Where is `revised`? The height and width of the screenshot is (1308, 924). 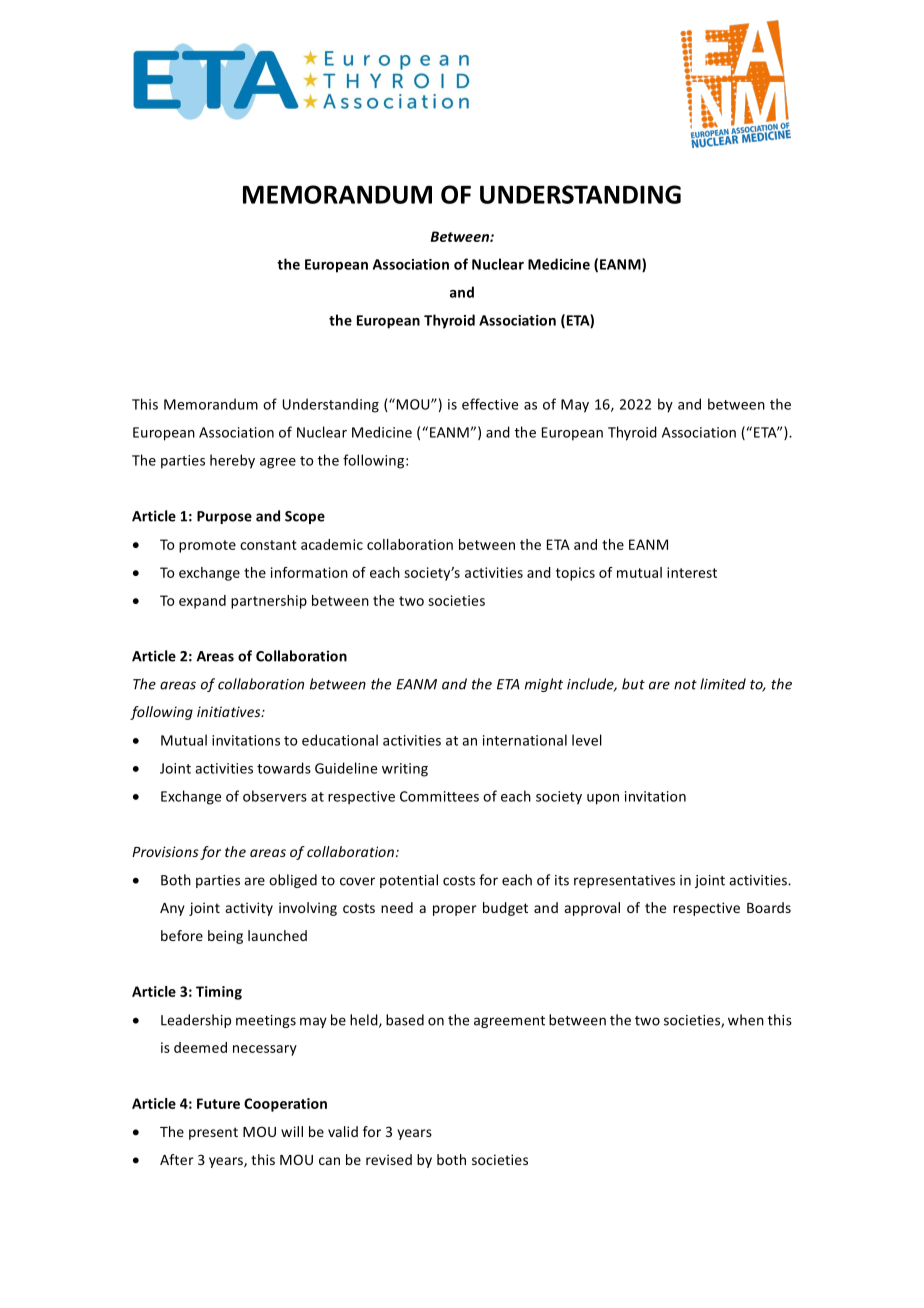
revised is located at coordinates (389, 1159).
